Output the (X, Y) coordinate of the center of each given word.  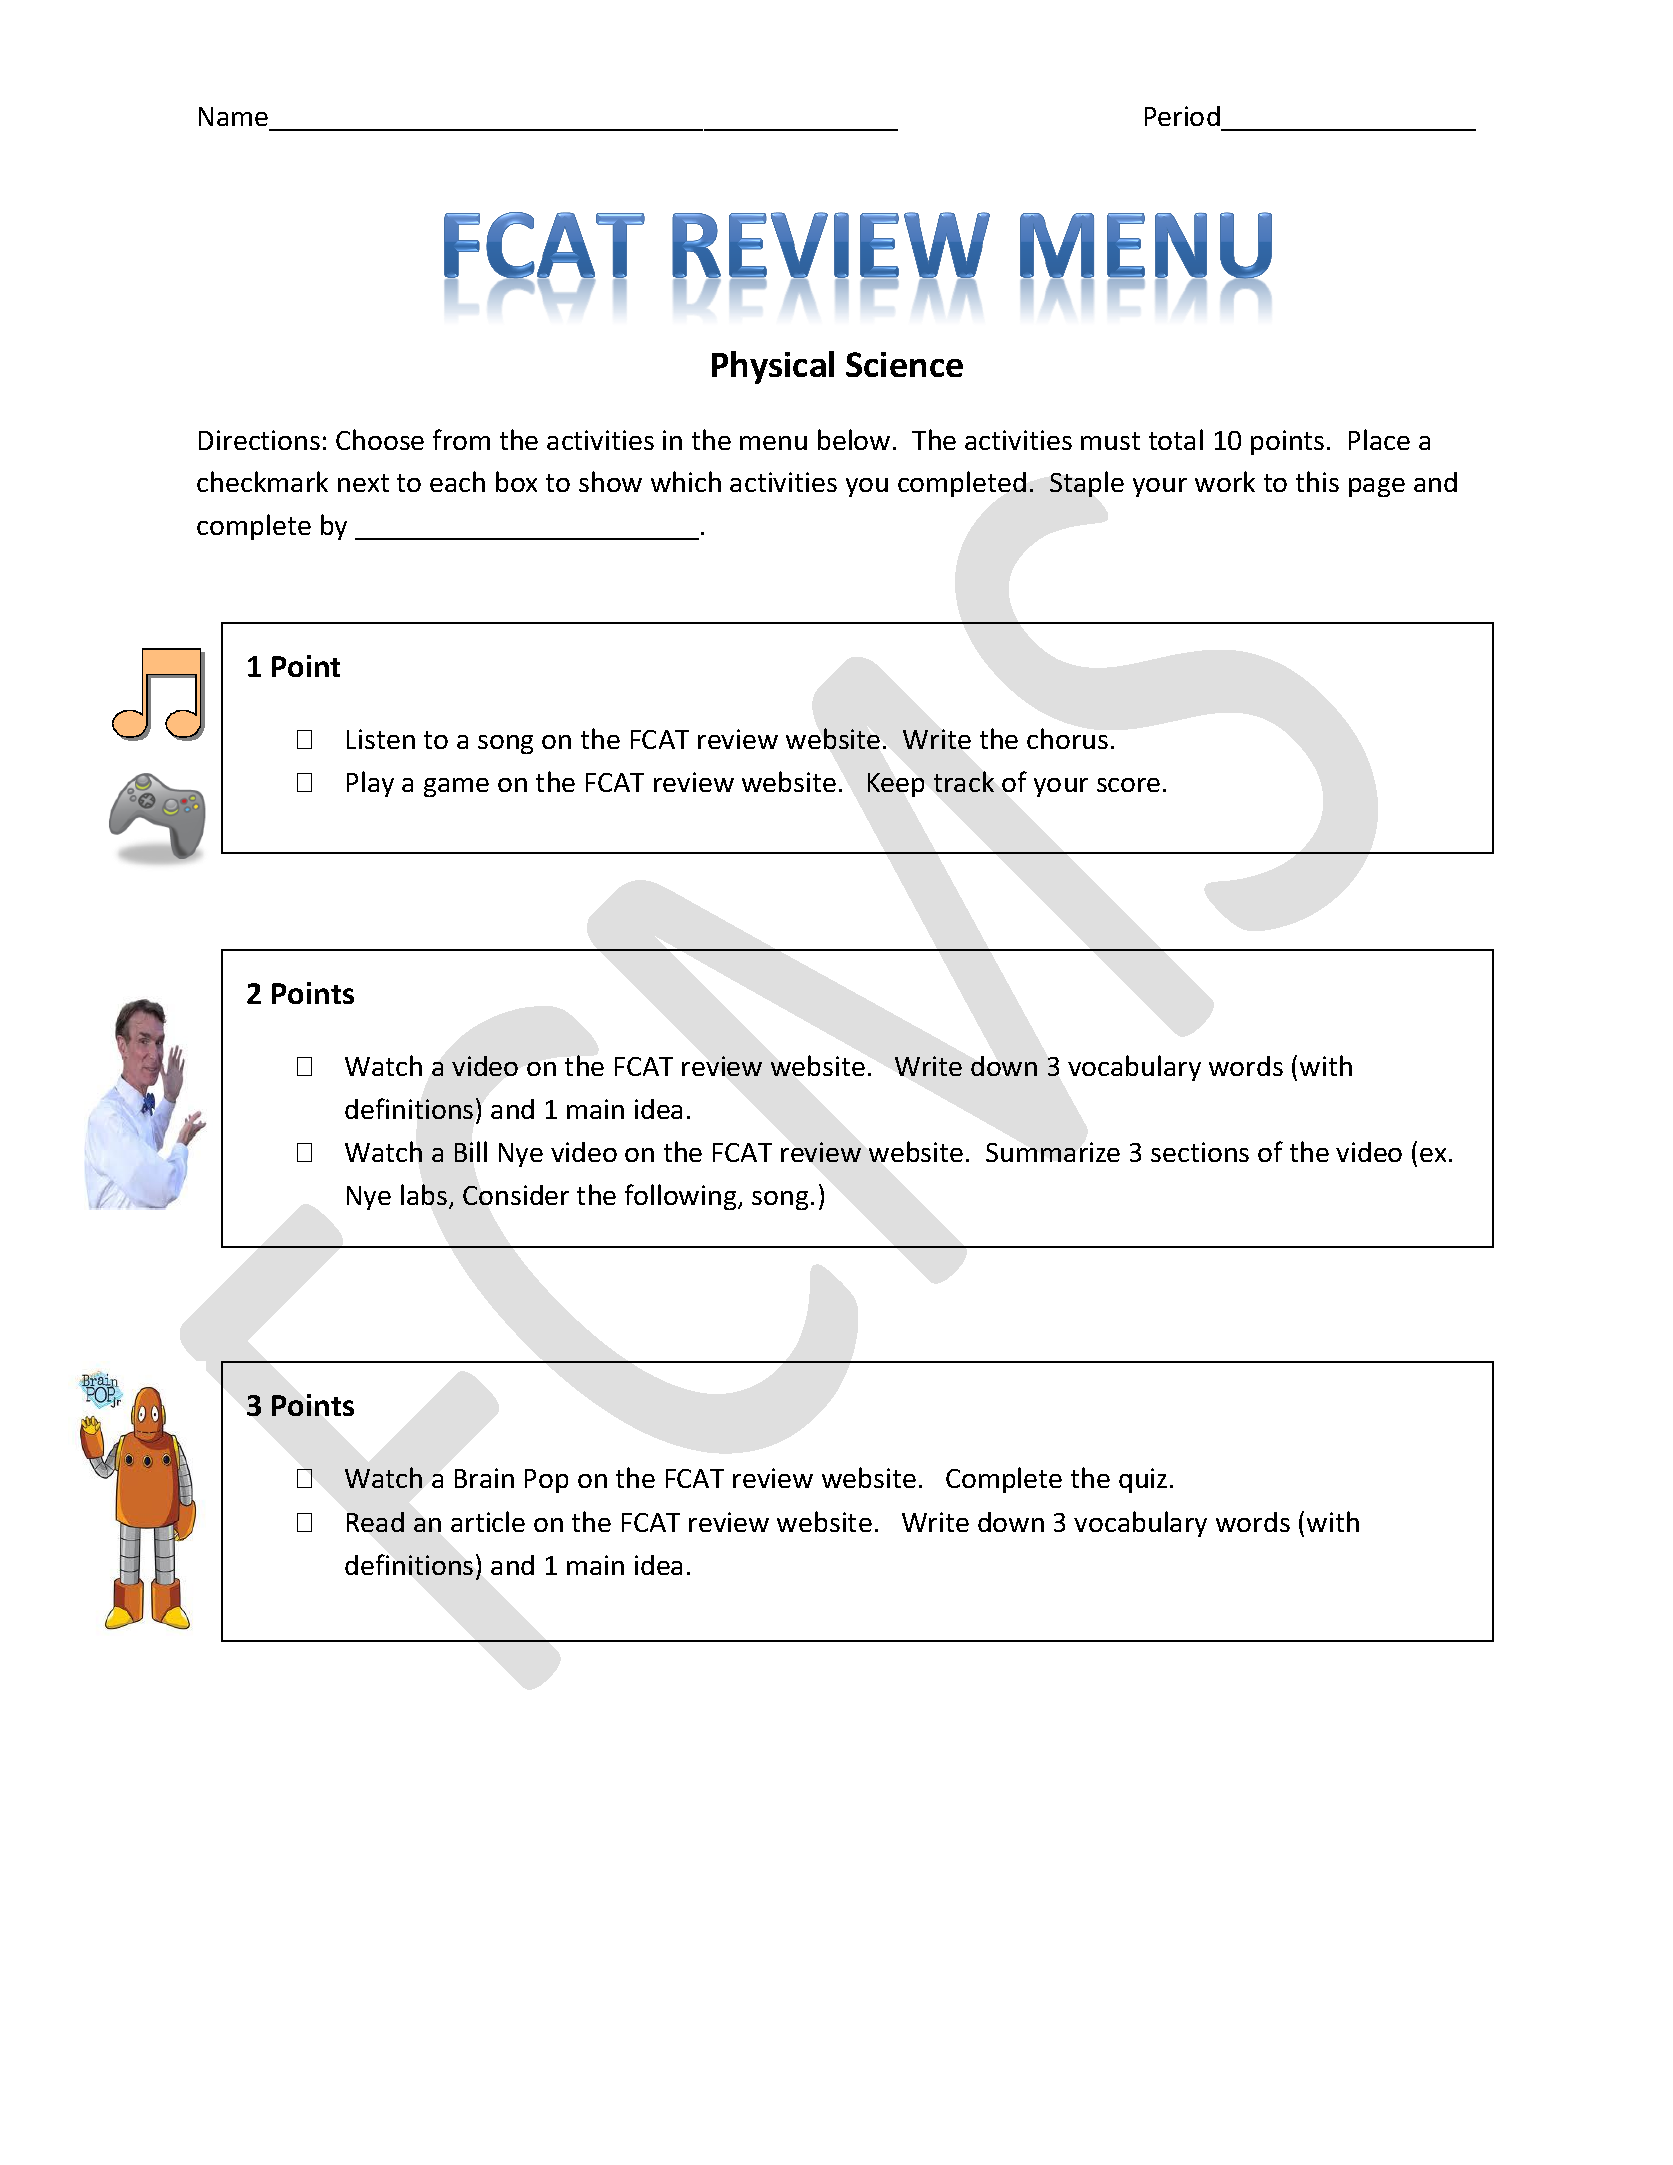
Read (375, 1522)
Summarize (1053, 1152)
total (1176, 439)
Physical (773, 367)
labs (425, 1196)
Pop (546, 1481)
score (1128, 785)
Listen (381, 739)
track (964, 781)
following (682, 1197)
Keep (896, 785)
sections (1200, 1152)
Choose (380, 439)
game (456, 787)
